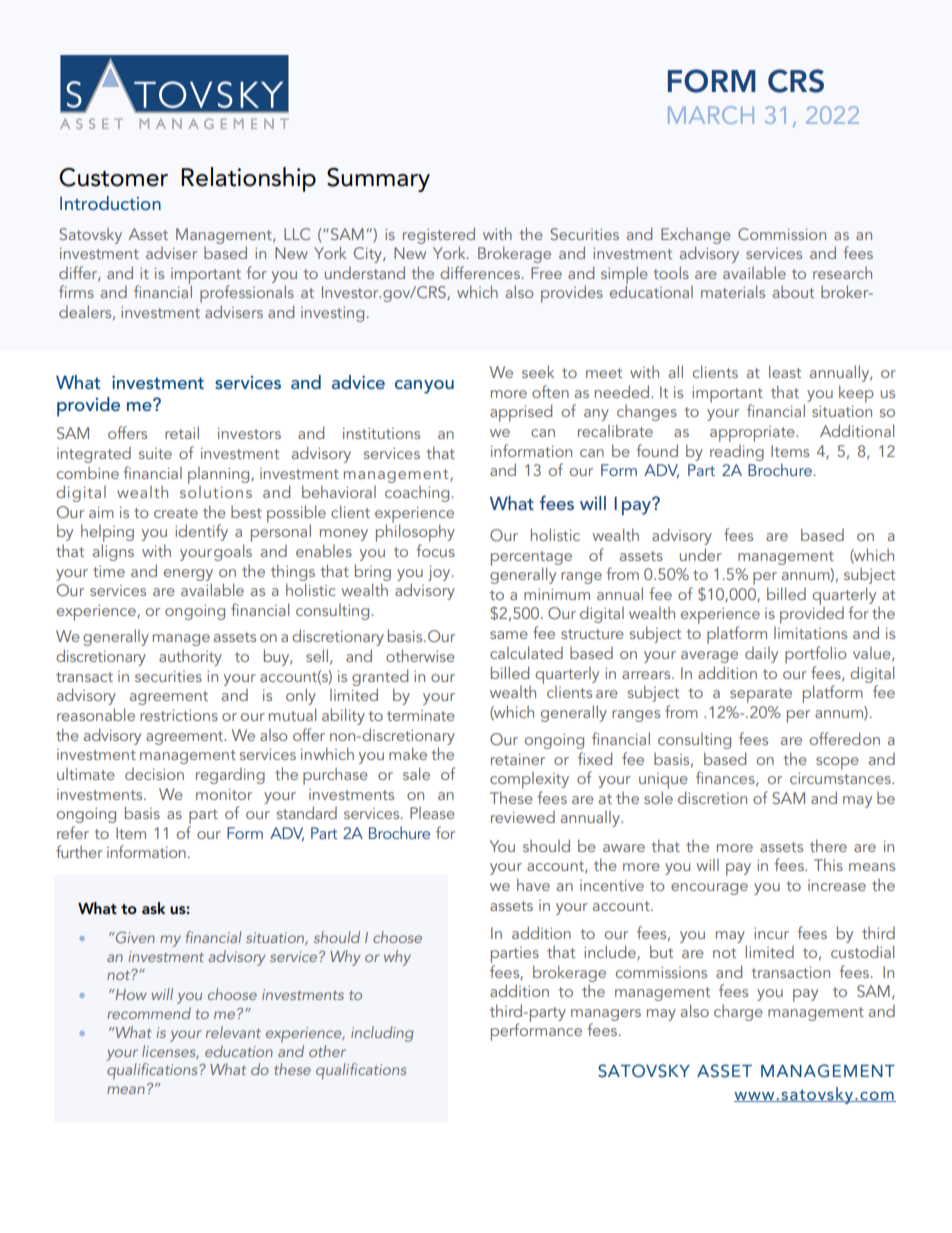 This image has height=1233, width=952. I want to click on Customer, so click(113, 177).
